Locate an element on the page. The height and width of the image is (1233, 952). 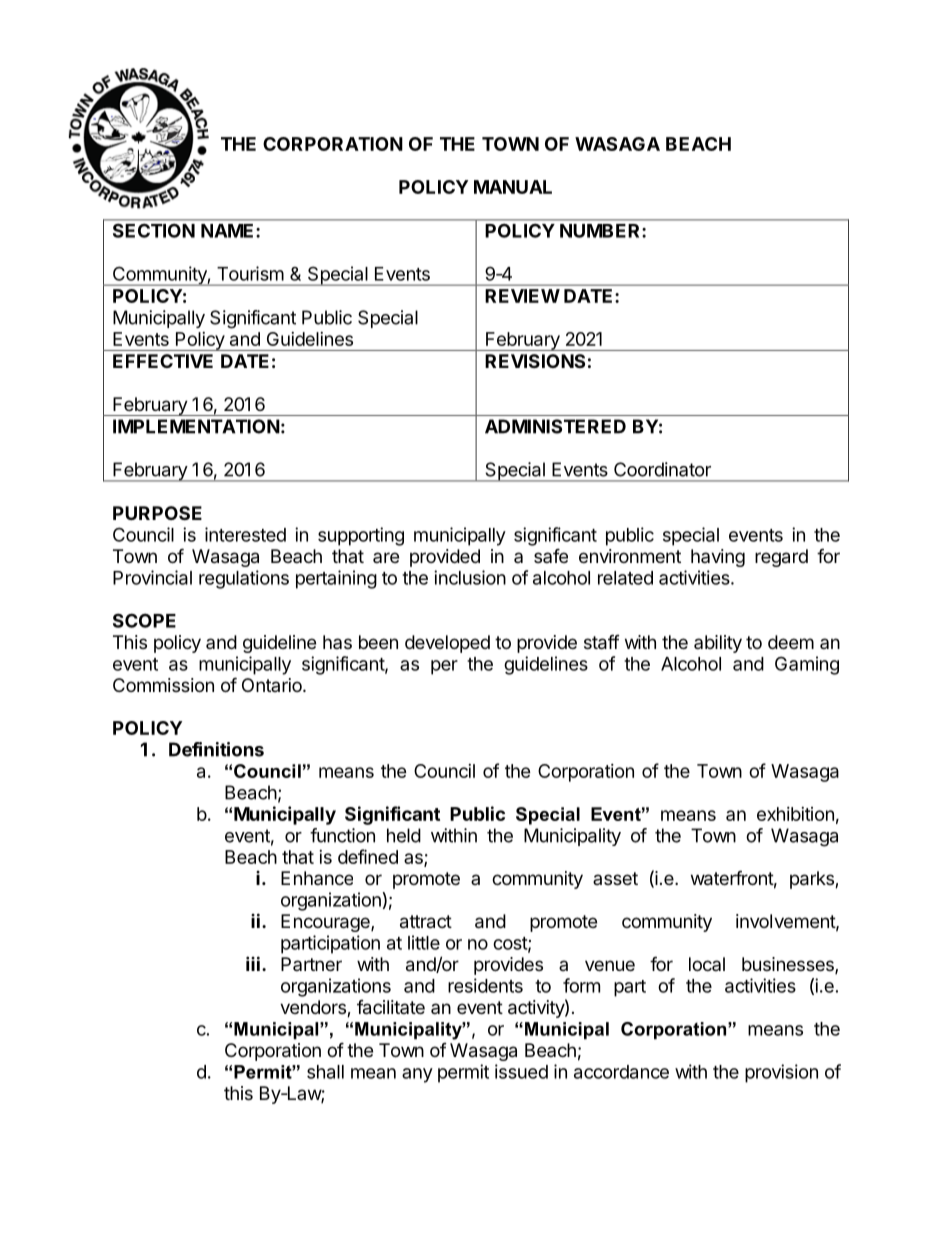
REVIEW is located at coordinates (522, 296).
